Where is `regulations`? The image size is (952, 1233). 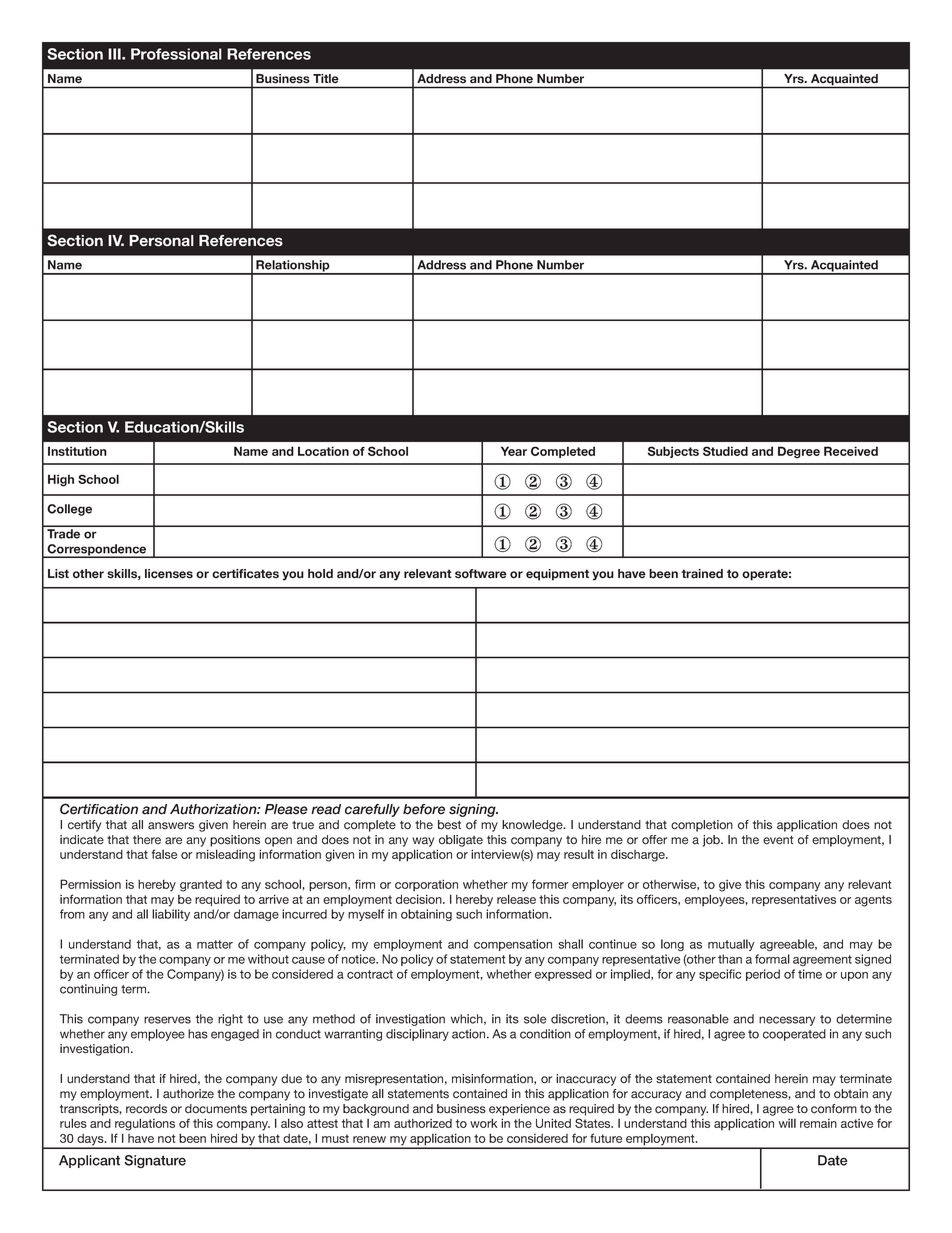
regulations is located at coordinates (145, 1124).
